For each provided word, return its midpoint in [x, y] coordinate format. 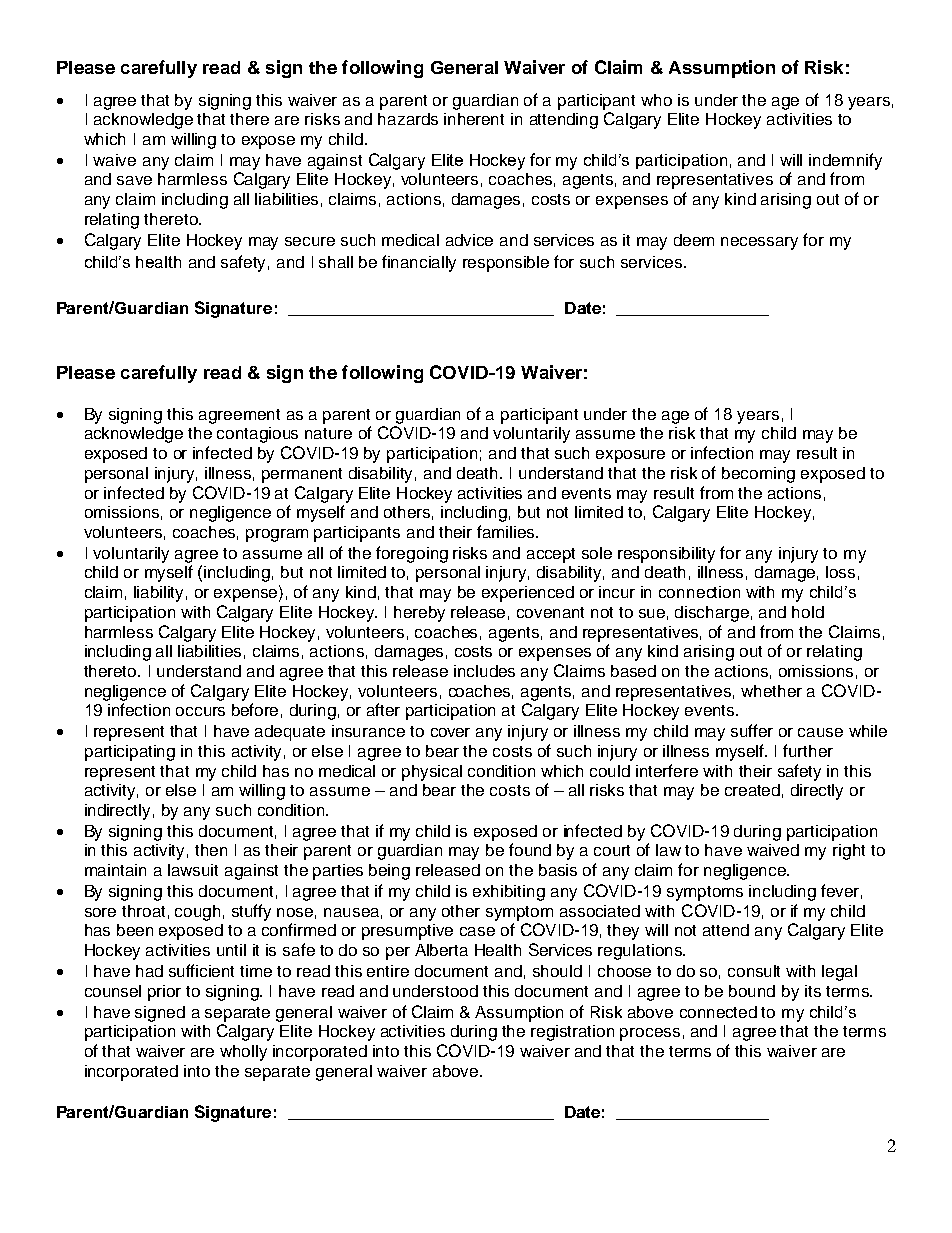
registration [572, 1033]
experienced [528, 594]
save [134, 180]
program [277, 535]
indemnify [845, 161]
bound [752, 991]
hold [808, 612]
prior [164, 993]
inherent [474, 119]
